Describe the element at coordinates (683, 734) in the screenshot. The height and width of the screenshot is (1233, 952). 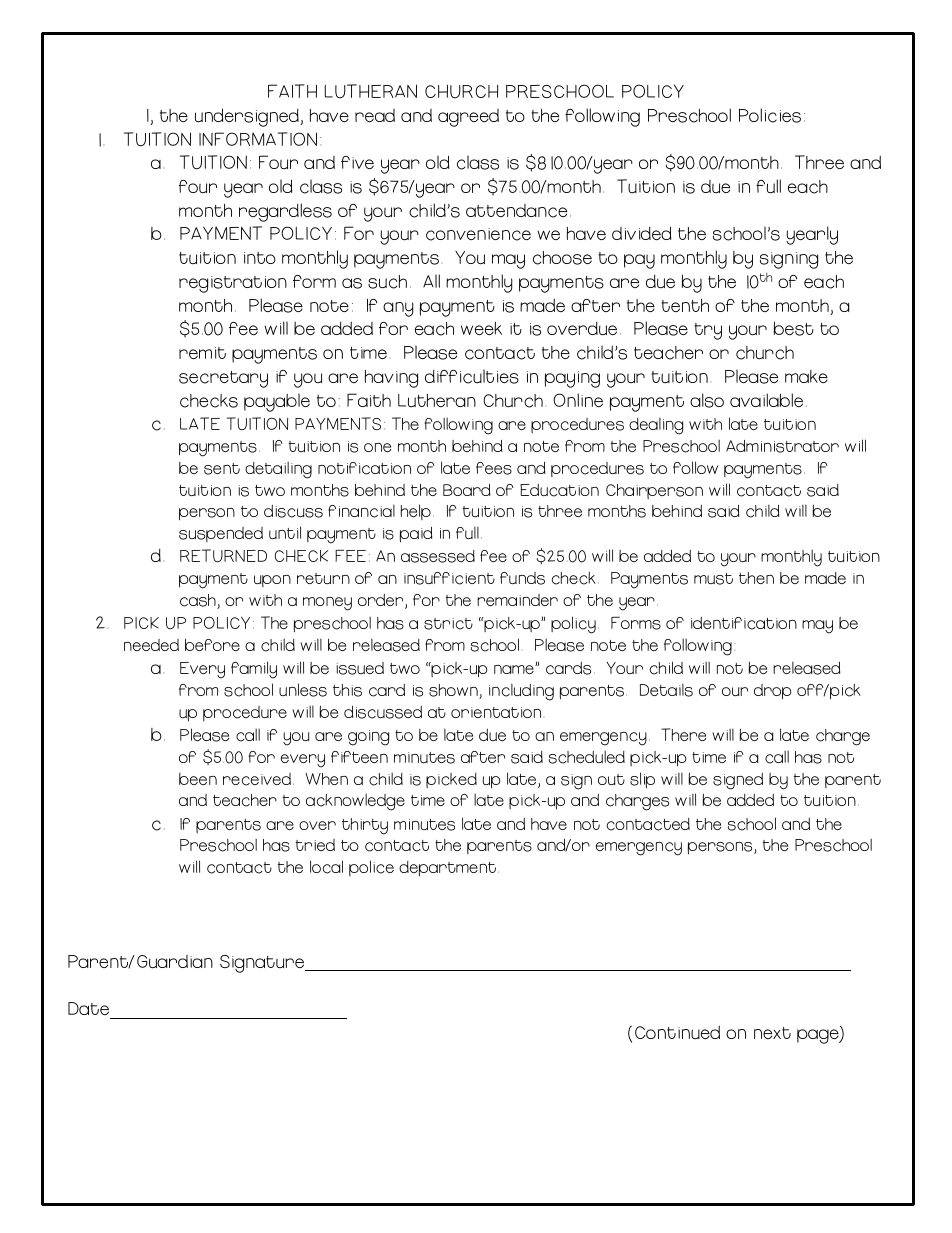
I see `There` at that location.
